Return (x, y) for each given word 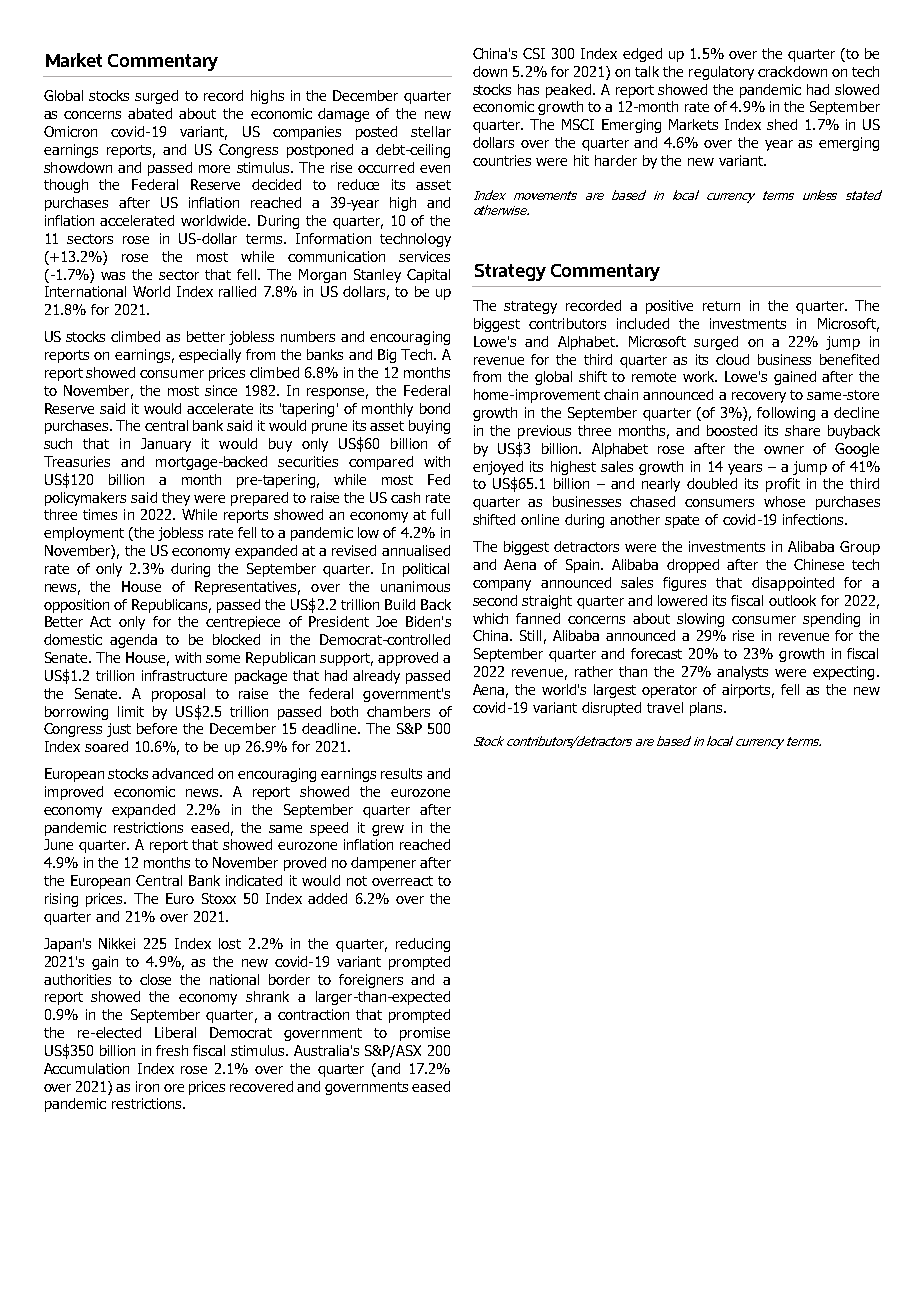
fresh (172, 1050)
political (426, 570)
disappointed (793, 584)
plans (707, 709)
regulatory (721, 73)
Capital (428, 276)
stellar (431, 131)
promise (425, 1034)
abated (150, 113)
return (721, 306)
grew (388, 830)
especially (210, 356)
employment (84, 534)
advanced (182, 773)
